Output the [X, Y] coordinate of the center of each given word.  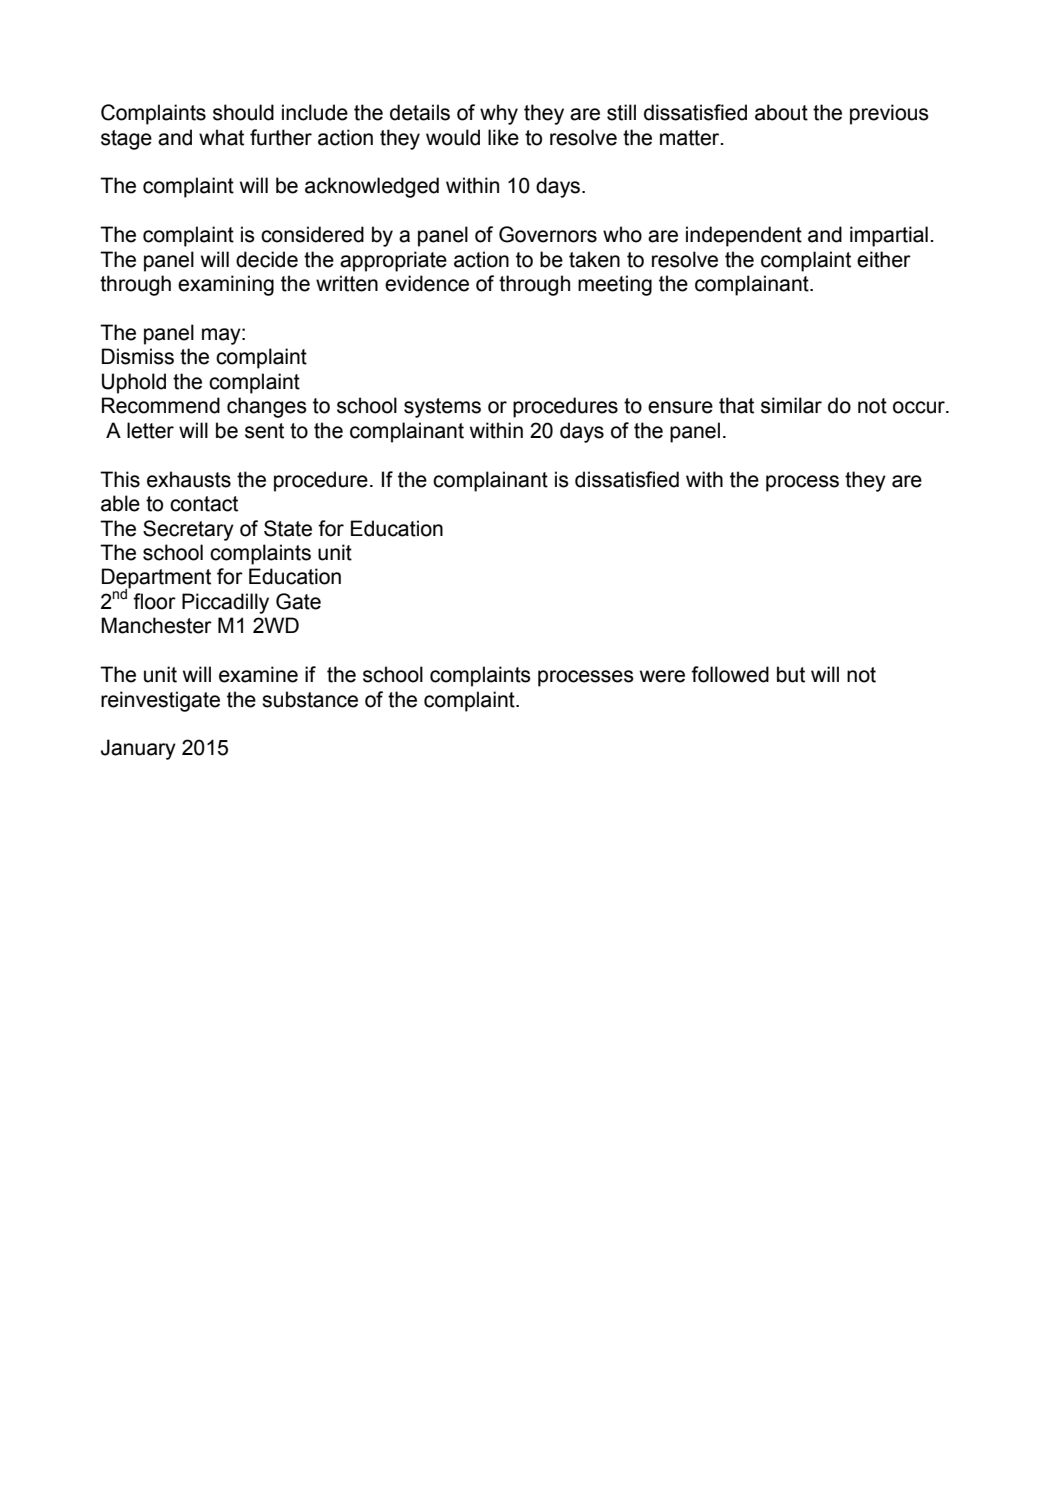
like [503, 137]
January [138, 749]
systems [442, 408]
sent [264, 431]
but [791, 674]
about [781, 112]
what [221, 137]
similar [791, 405]
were [662, 676]
